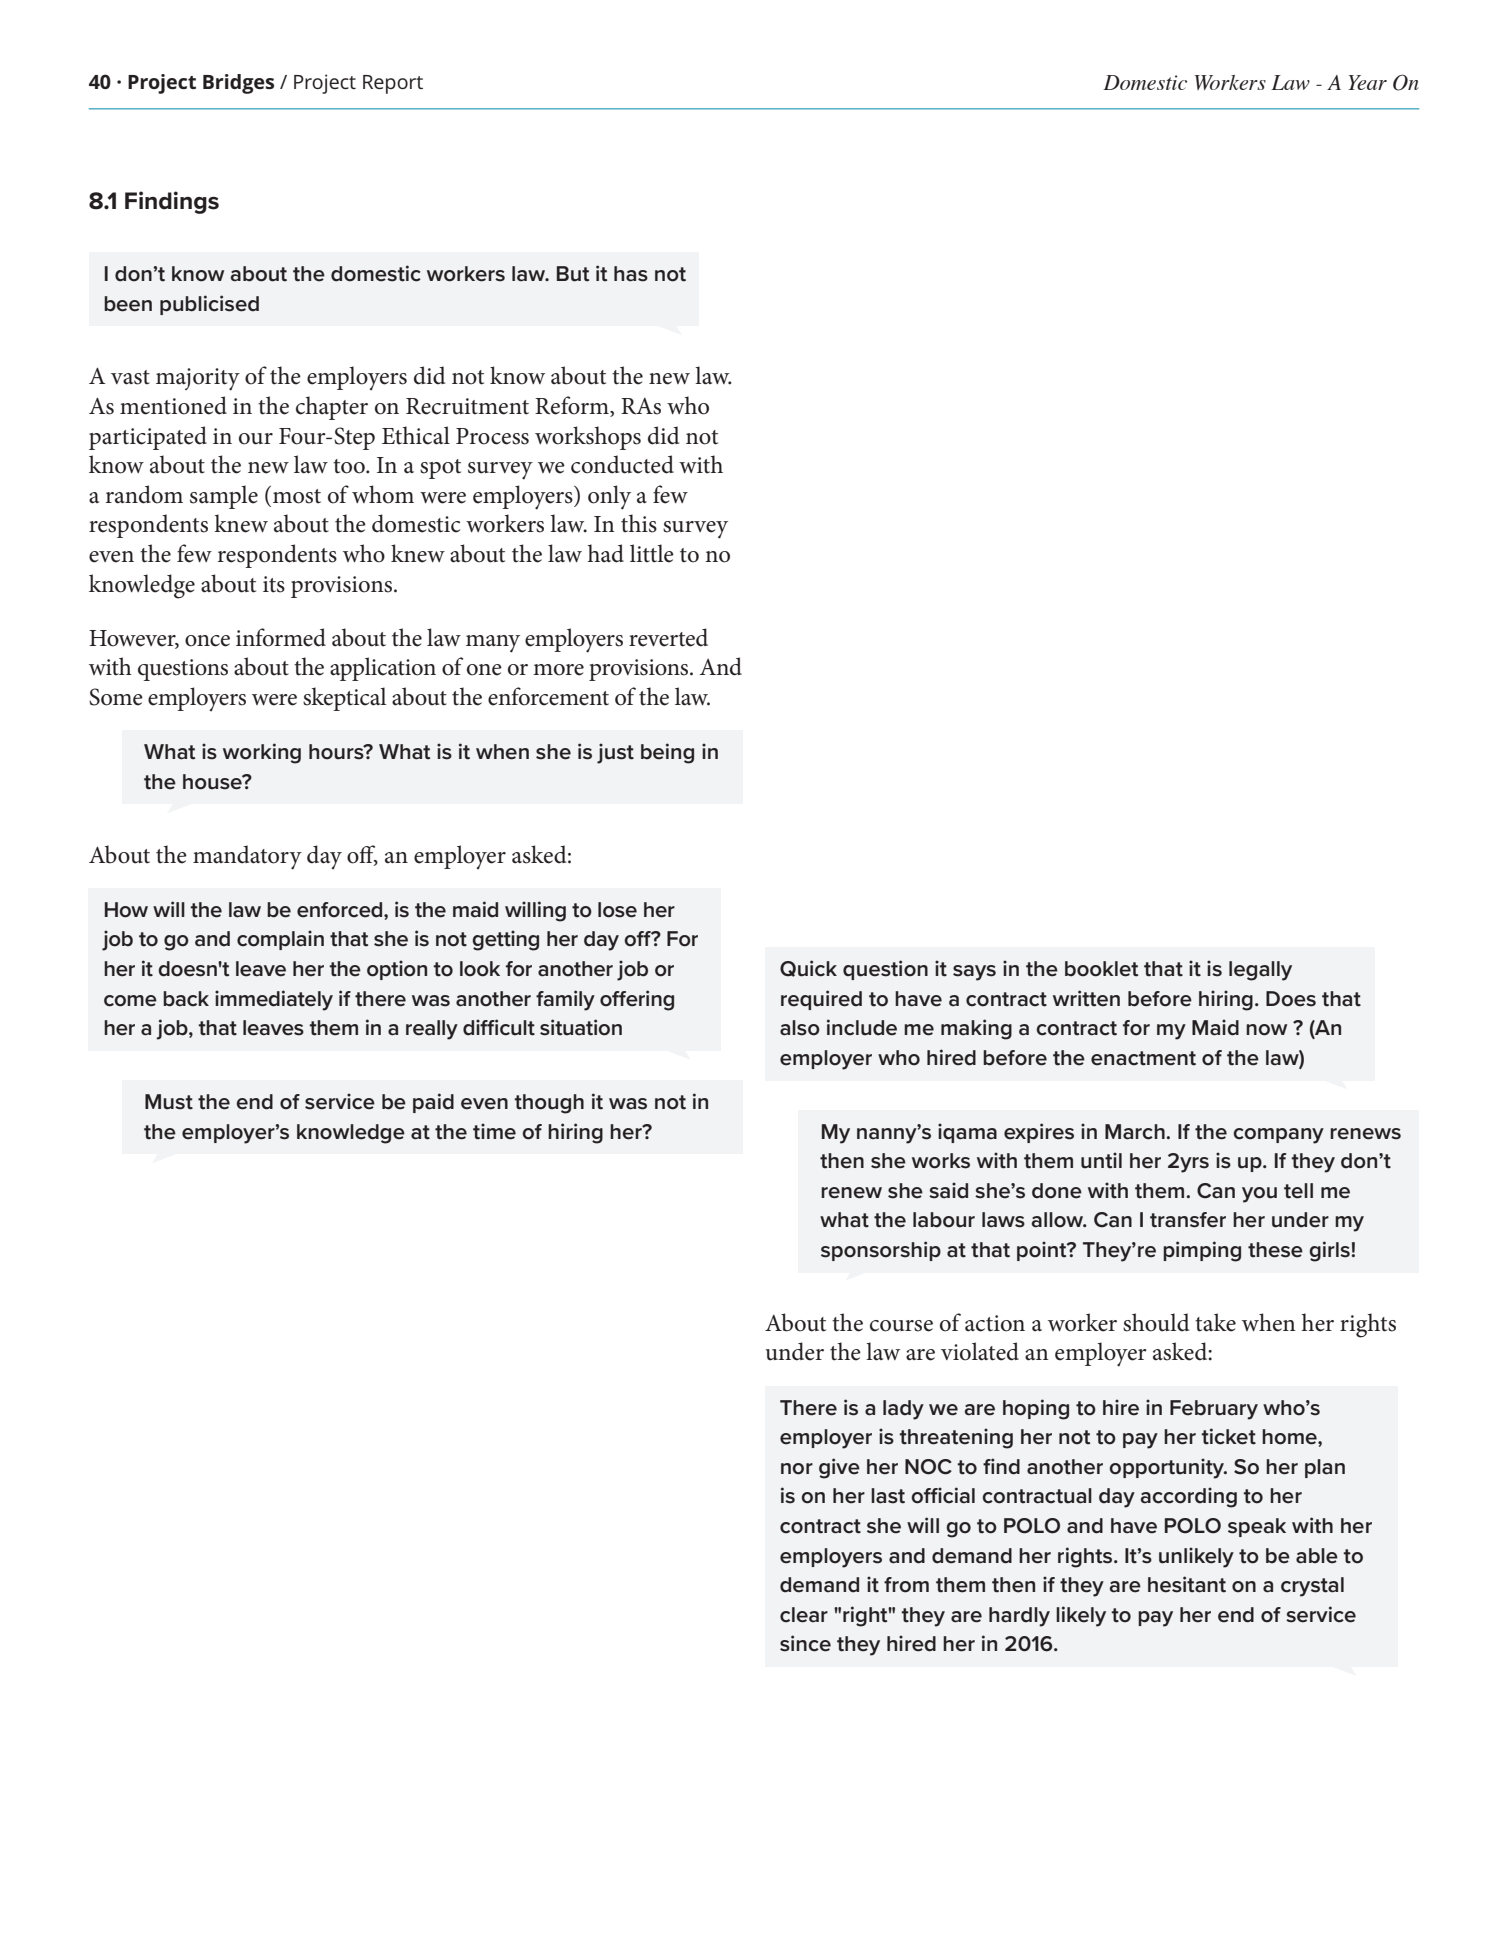 Image resolution: width=1508 pixels, height=1952 pixels. I want to click on mandatory, so click(247, 857).
